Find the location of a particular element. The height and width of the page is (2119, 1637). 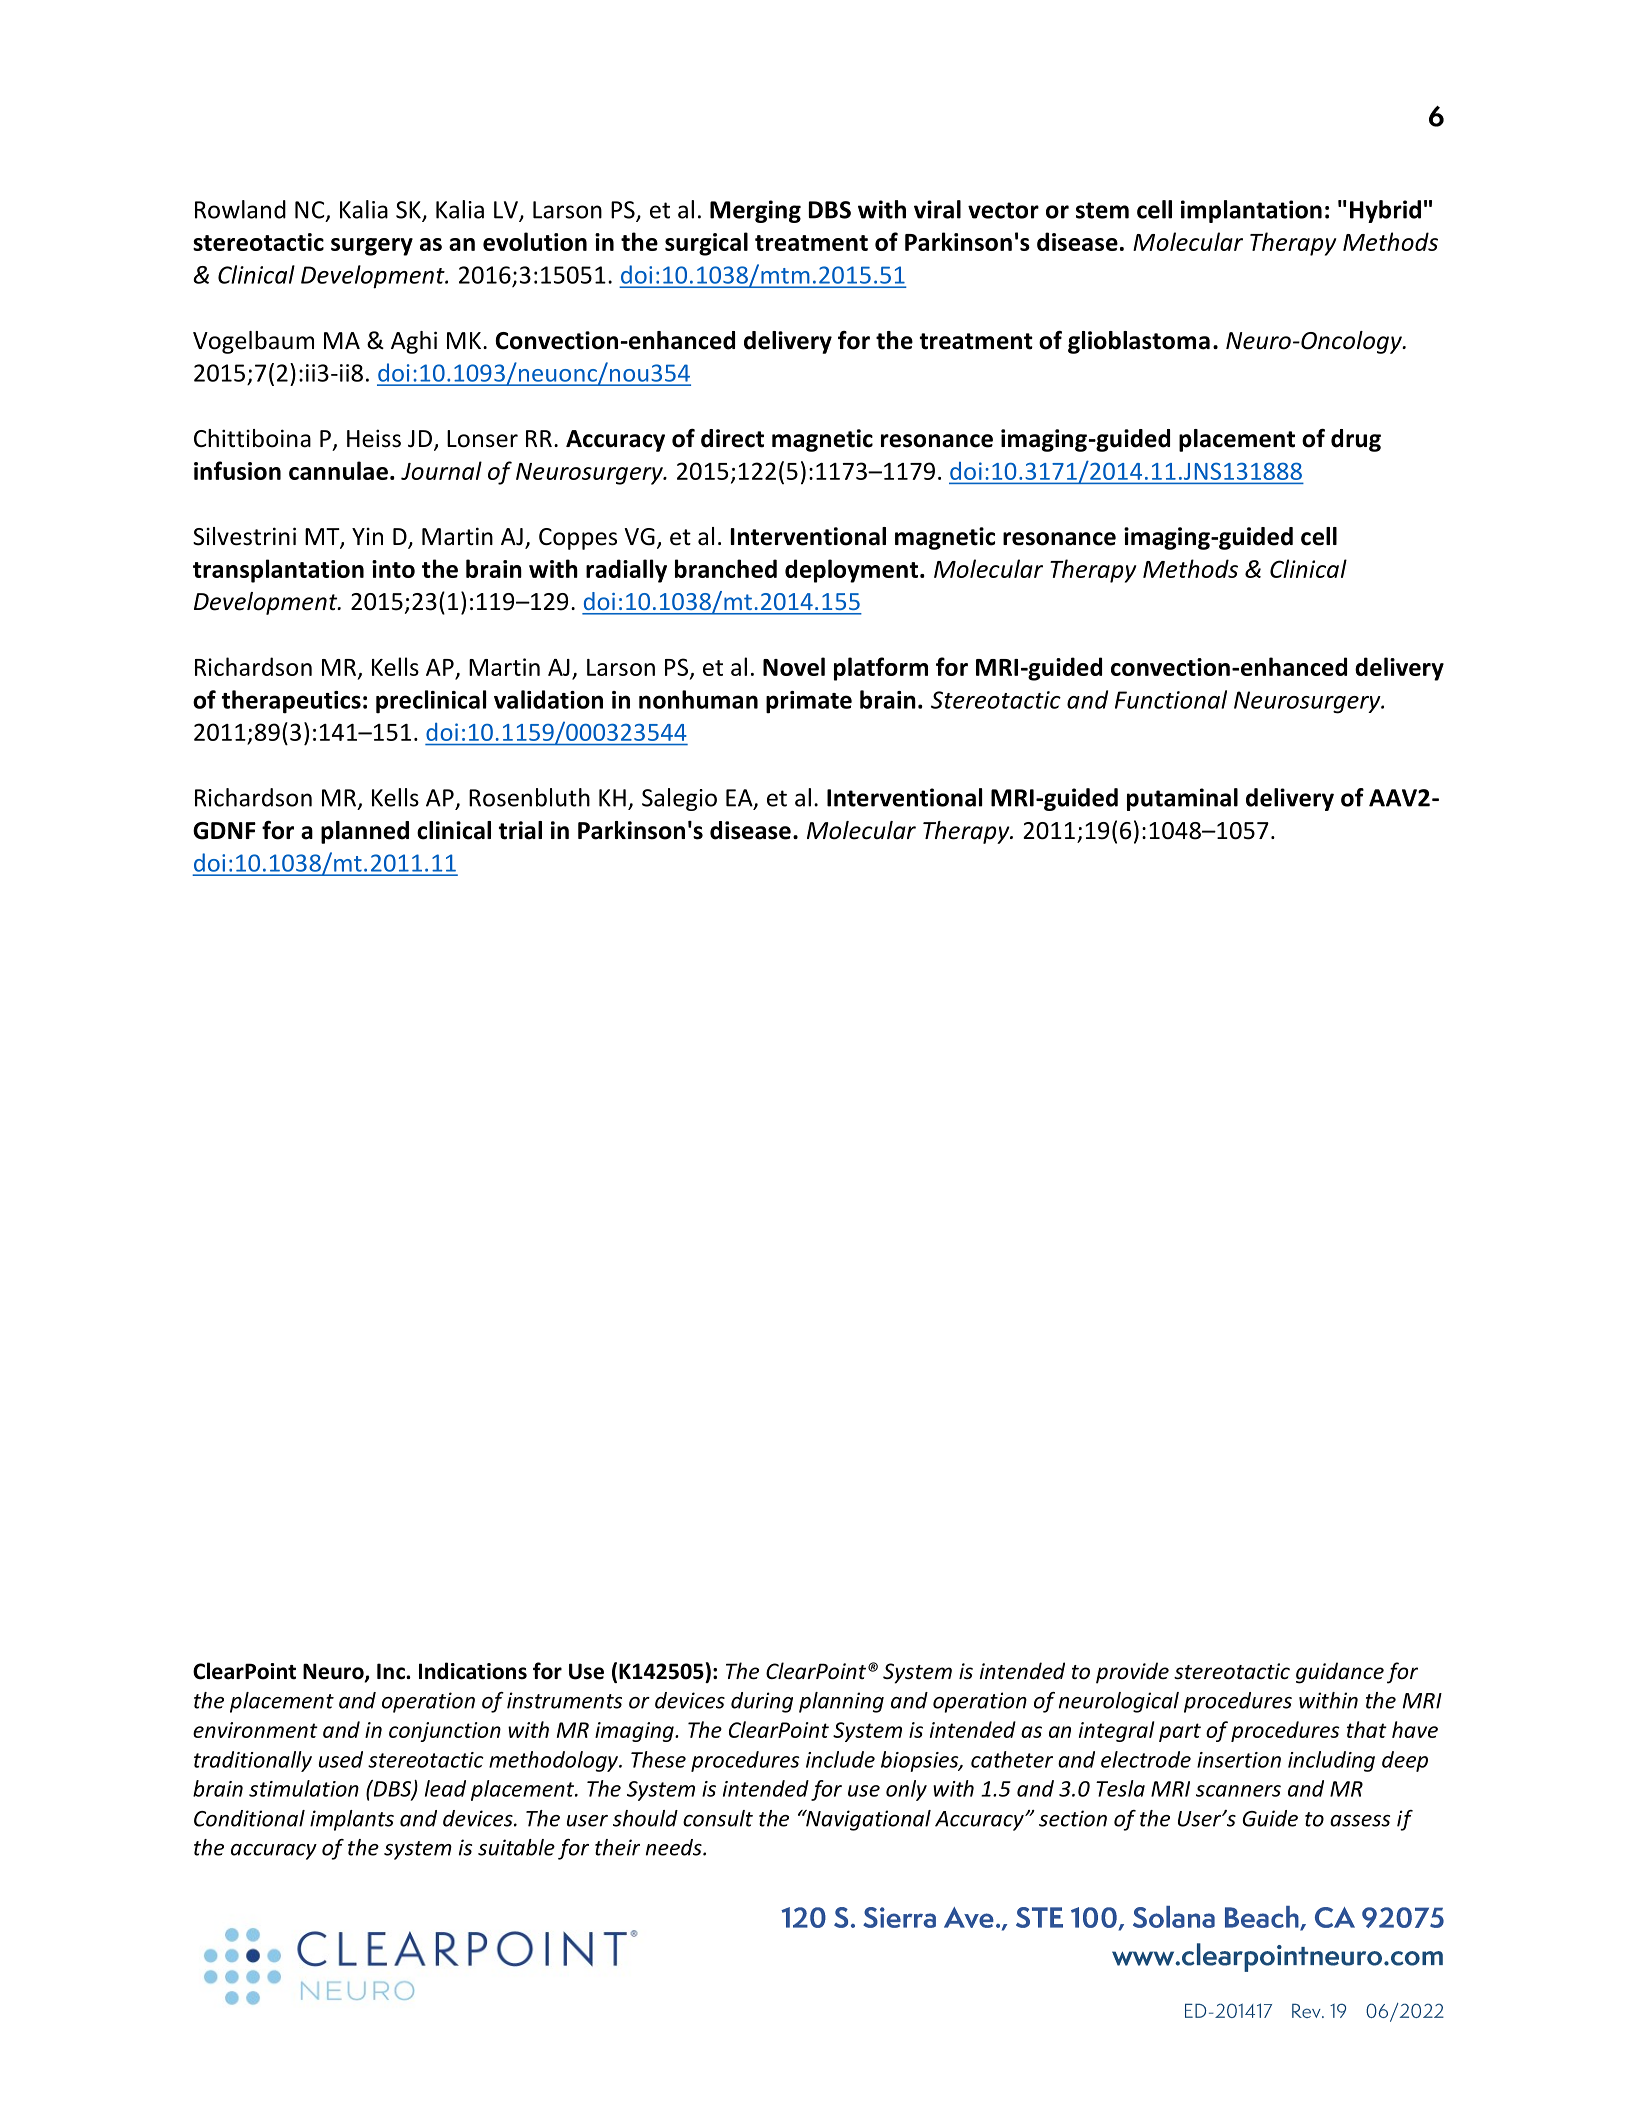

implantation is located at coordinates (1251, 211).
